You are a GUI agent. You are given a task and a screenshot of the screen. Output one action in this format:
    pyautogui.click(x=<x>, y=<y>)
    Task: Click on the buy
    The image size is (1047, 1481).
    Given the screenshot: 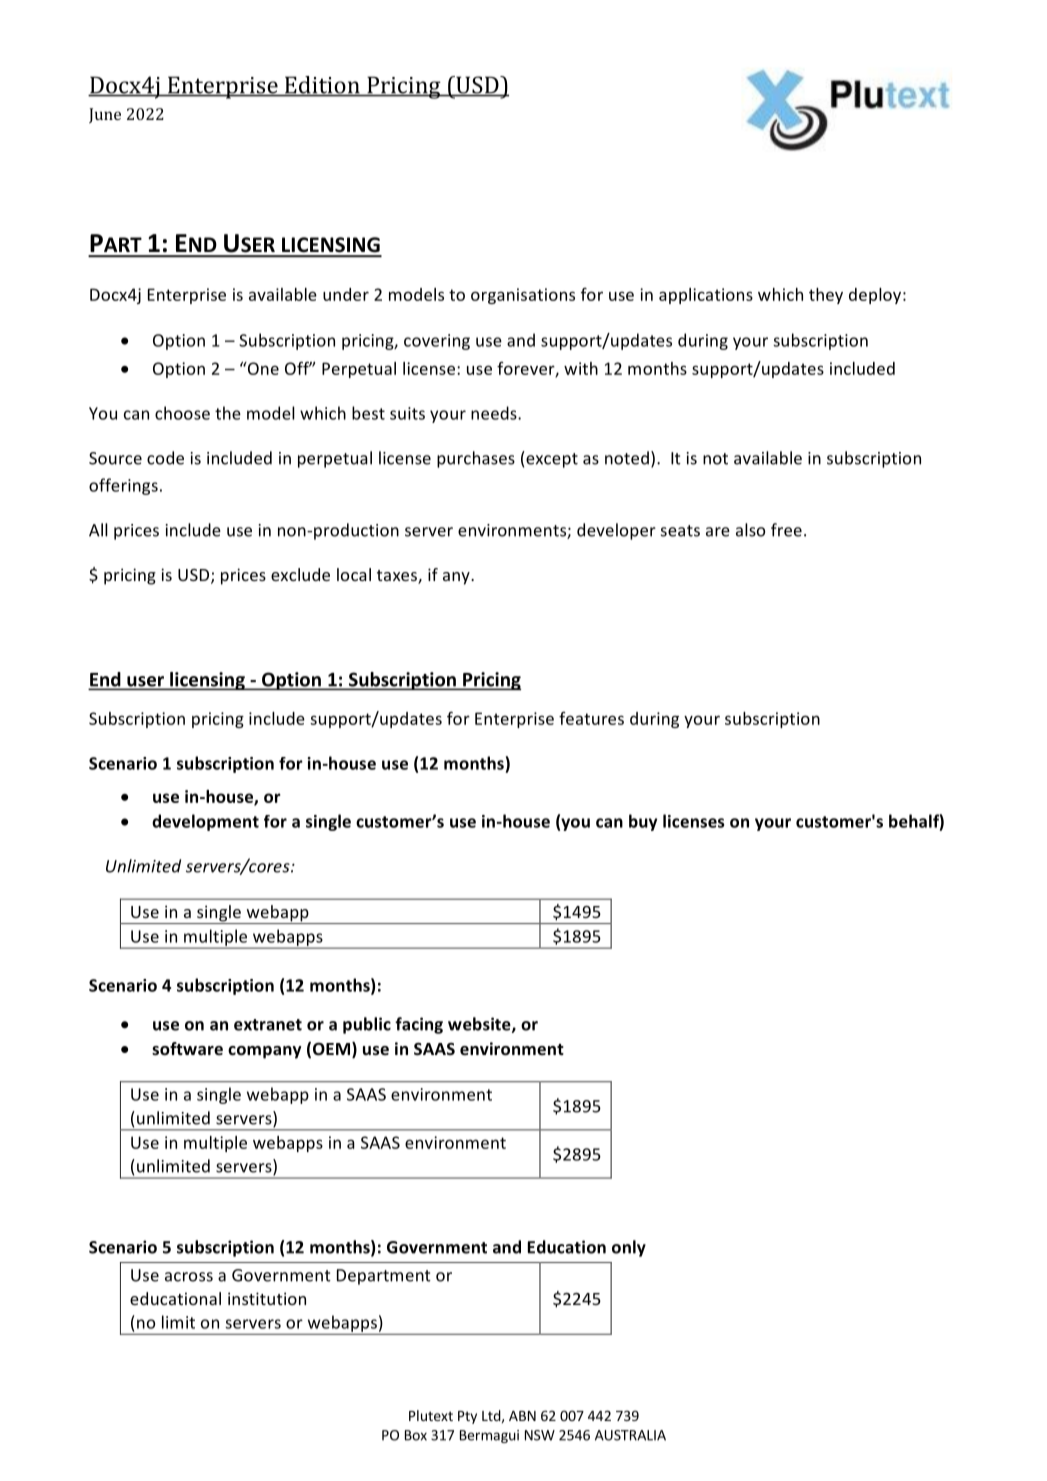 What is the action you would take?
    pyautogui.click(x=643, y=822)
